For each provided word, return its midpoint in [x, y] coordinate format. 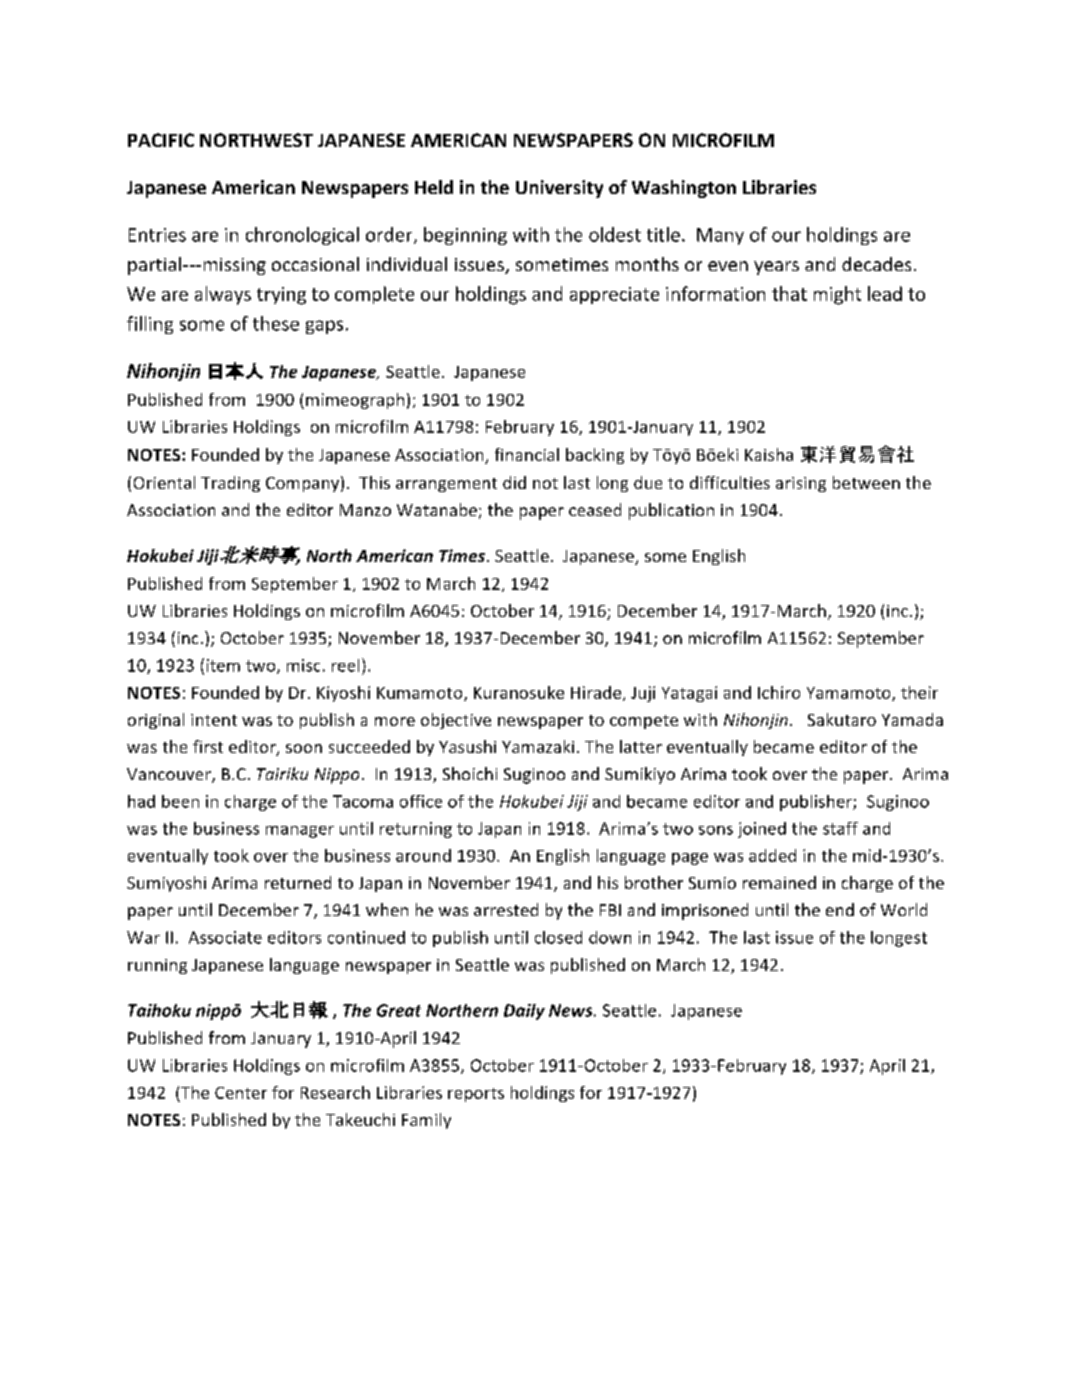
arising [801, 484]
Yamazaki [538, 746]
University [559, 189]
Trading [230, 484]
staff [840, 828]
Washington [684, 189]
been [180, 801]
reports [476, 1095]
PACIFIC [161, 140]
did [514, 482]
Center [241, 1093]
